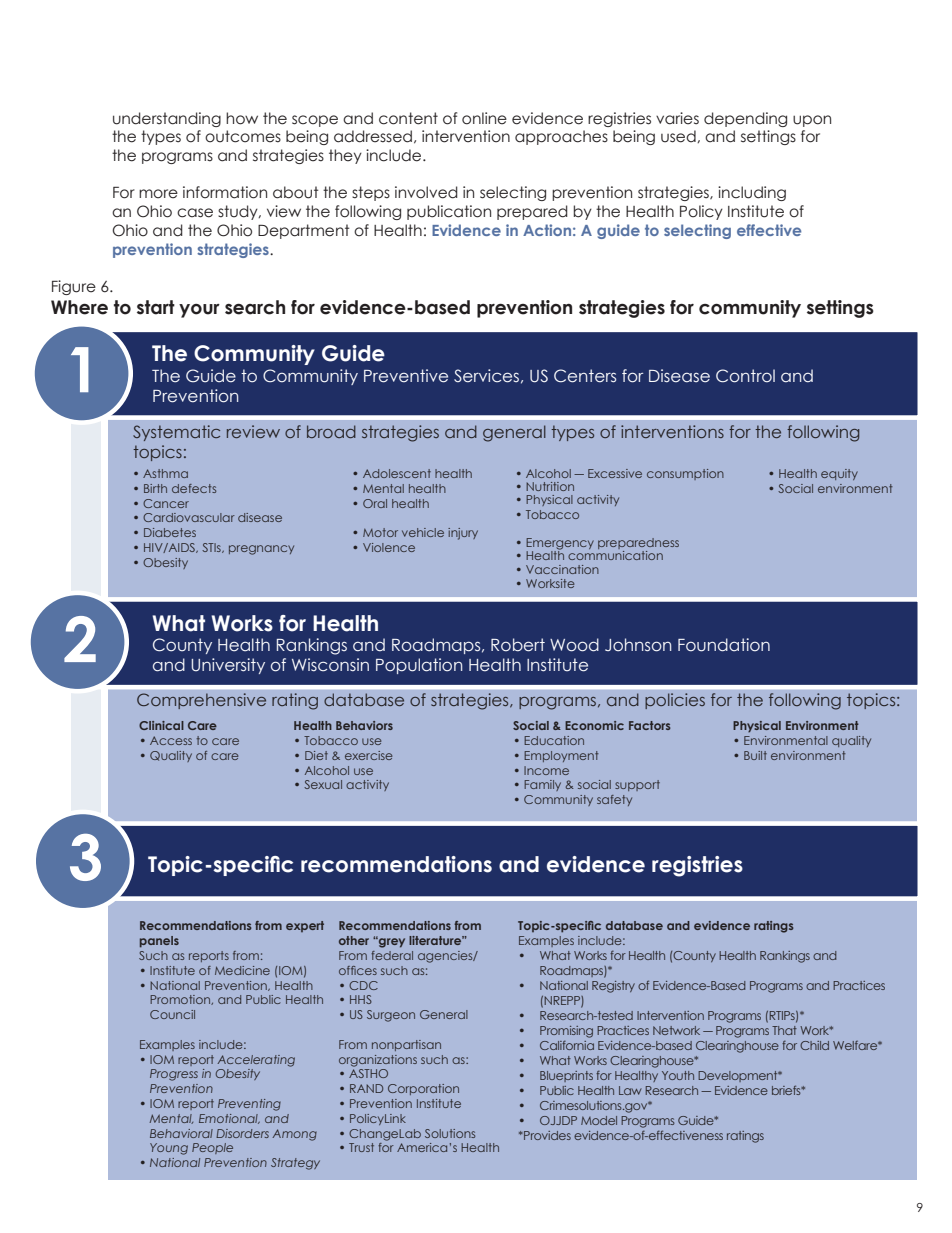 The width and height of the screenshot is (952, 1233). Describe the element at coordinates (165, 473) in the screenshot. I see `Asthma` at that location.
